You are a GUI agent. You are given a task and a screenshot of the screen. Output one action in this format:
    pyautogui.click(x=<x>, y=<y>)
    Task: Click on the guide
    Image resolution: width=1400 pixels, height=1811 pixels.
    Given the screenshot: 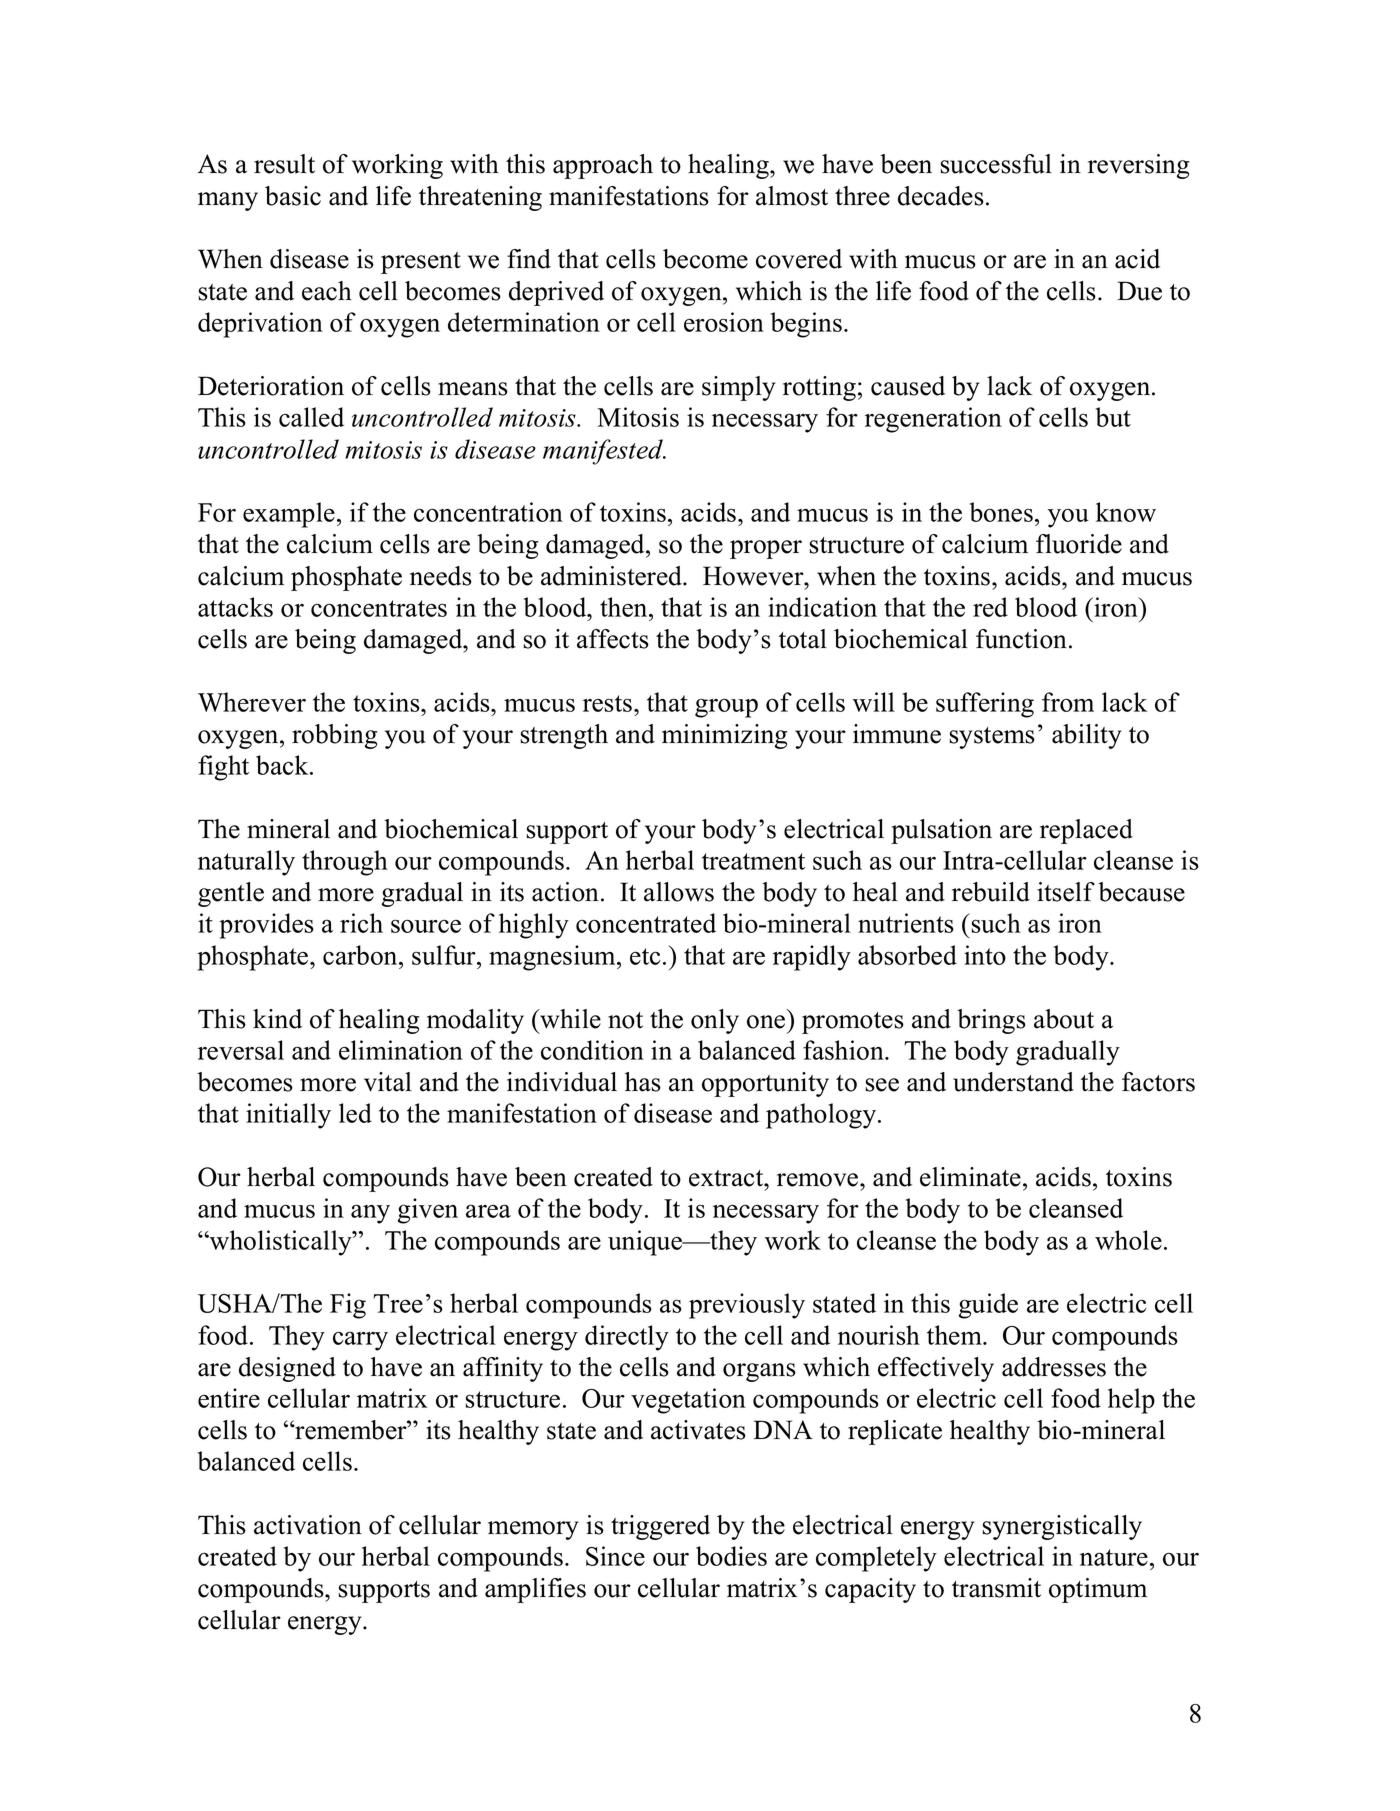 What is the action you would take?
    pyautogui.click(x=988, y=1306)
